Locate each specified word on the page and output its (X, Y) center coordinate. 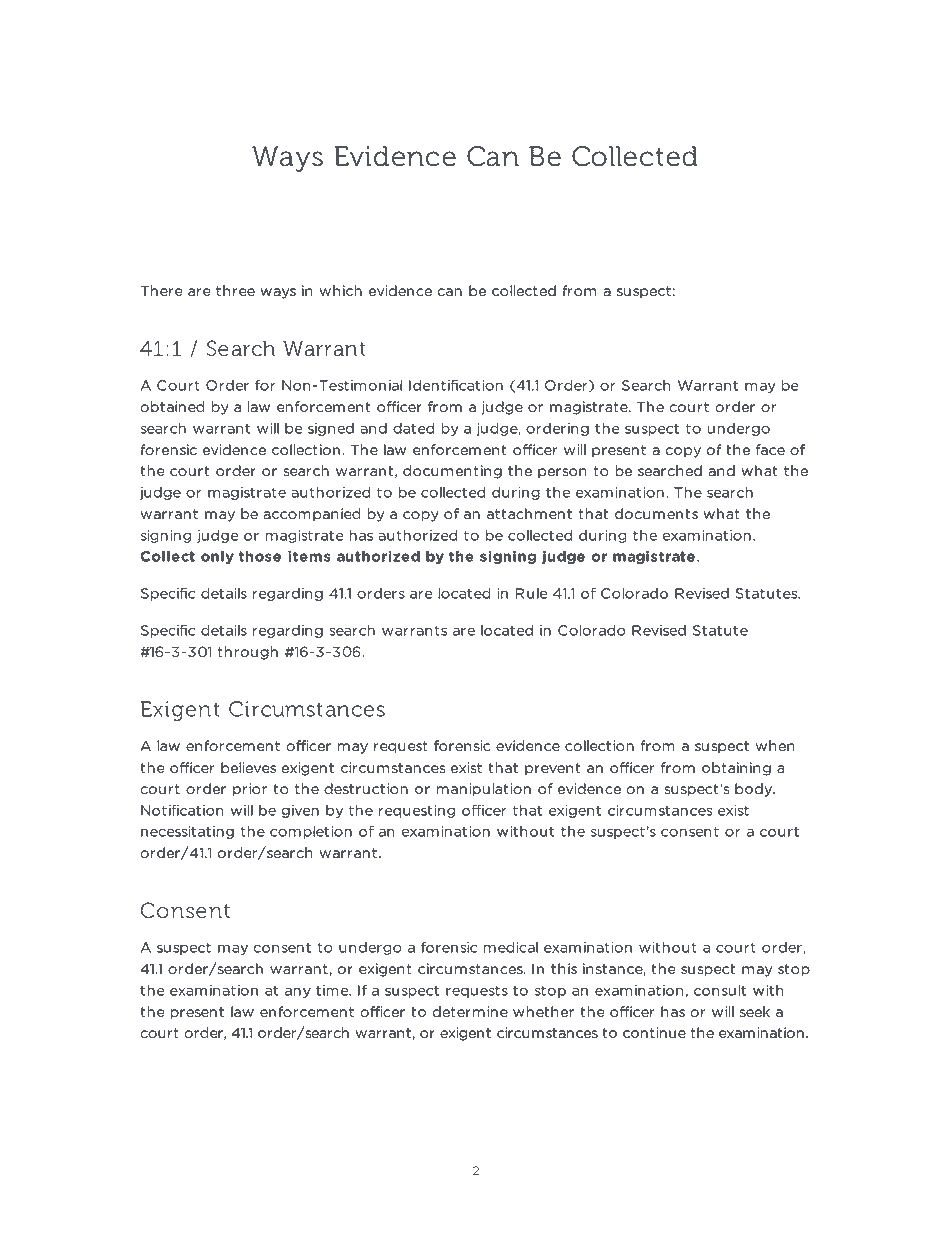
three (235, 291)
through (248, 653)
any (298, 992)
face (770, 450)
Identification (456, 385)
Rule (531, 593)
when (775, 746)
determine (470, 1012)
